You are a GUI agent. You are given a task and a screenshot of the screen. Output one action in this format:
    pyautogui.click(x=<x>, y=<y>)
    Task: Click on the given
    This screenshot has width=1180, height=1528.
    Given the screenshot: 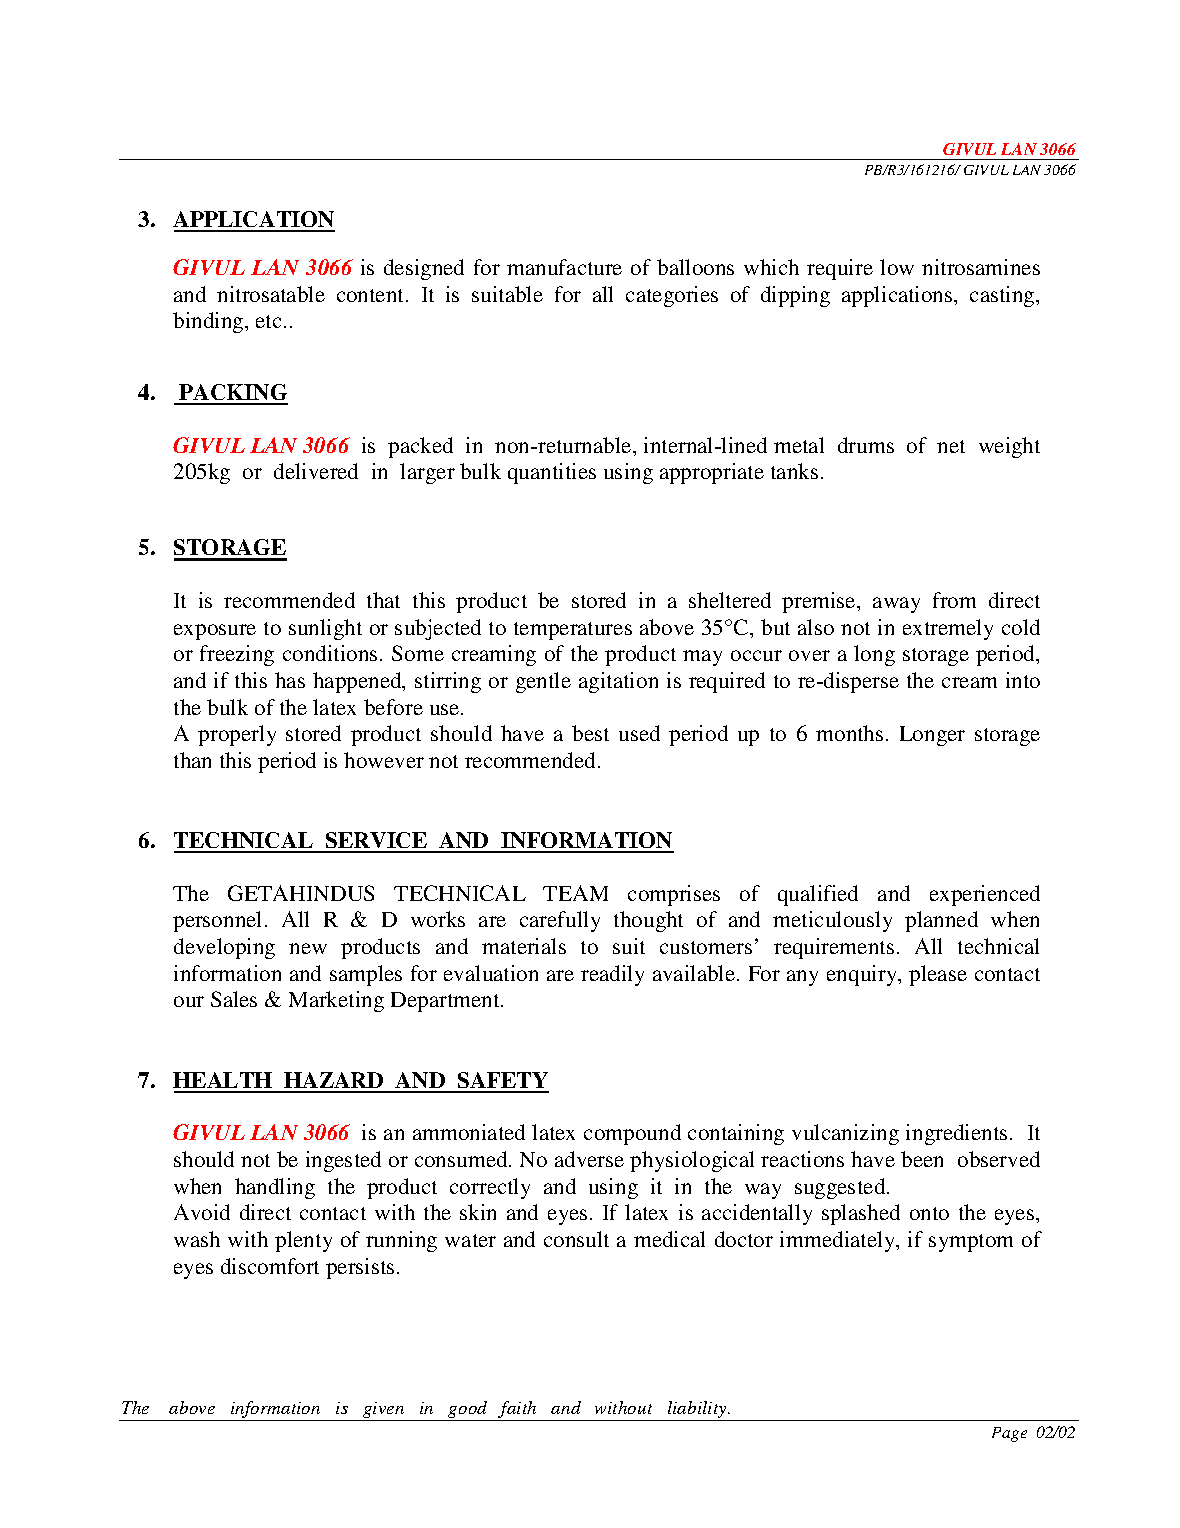 What is the action you would take?
    pyautogui.click(x=384, y=1411)
